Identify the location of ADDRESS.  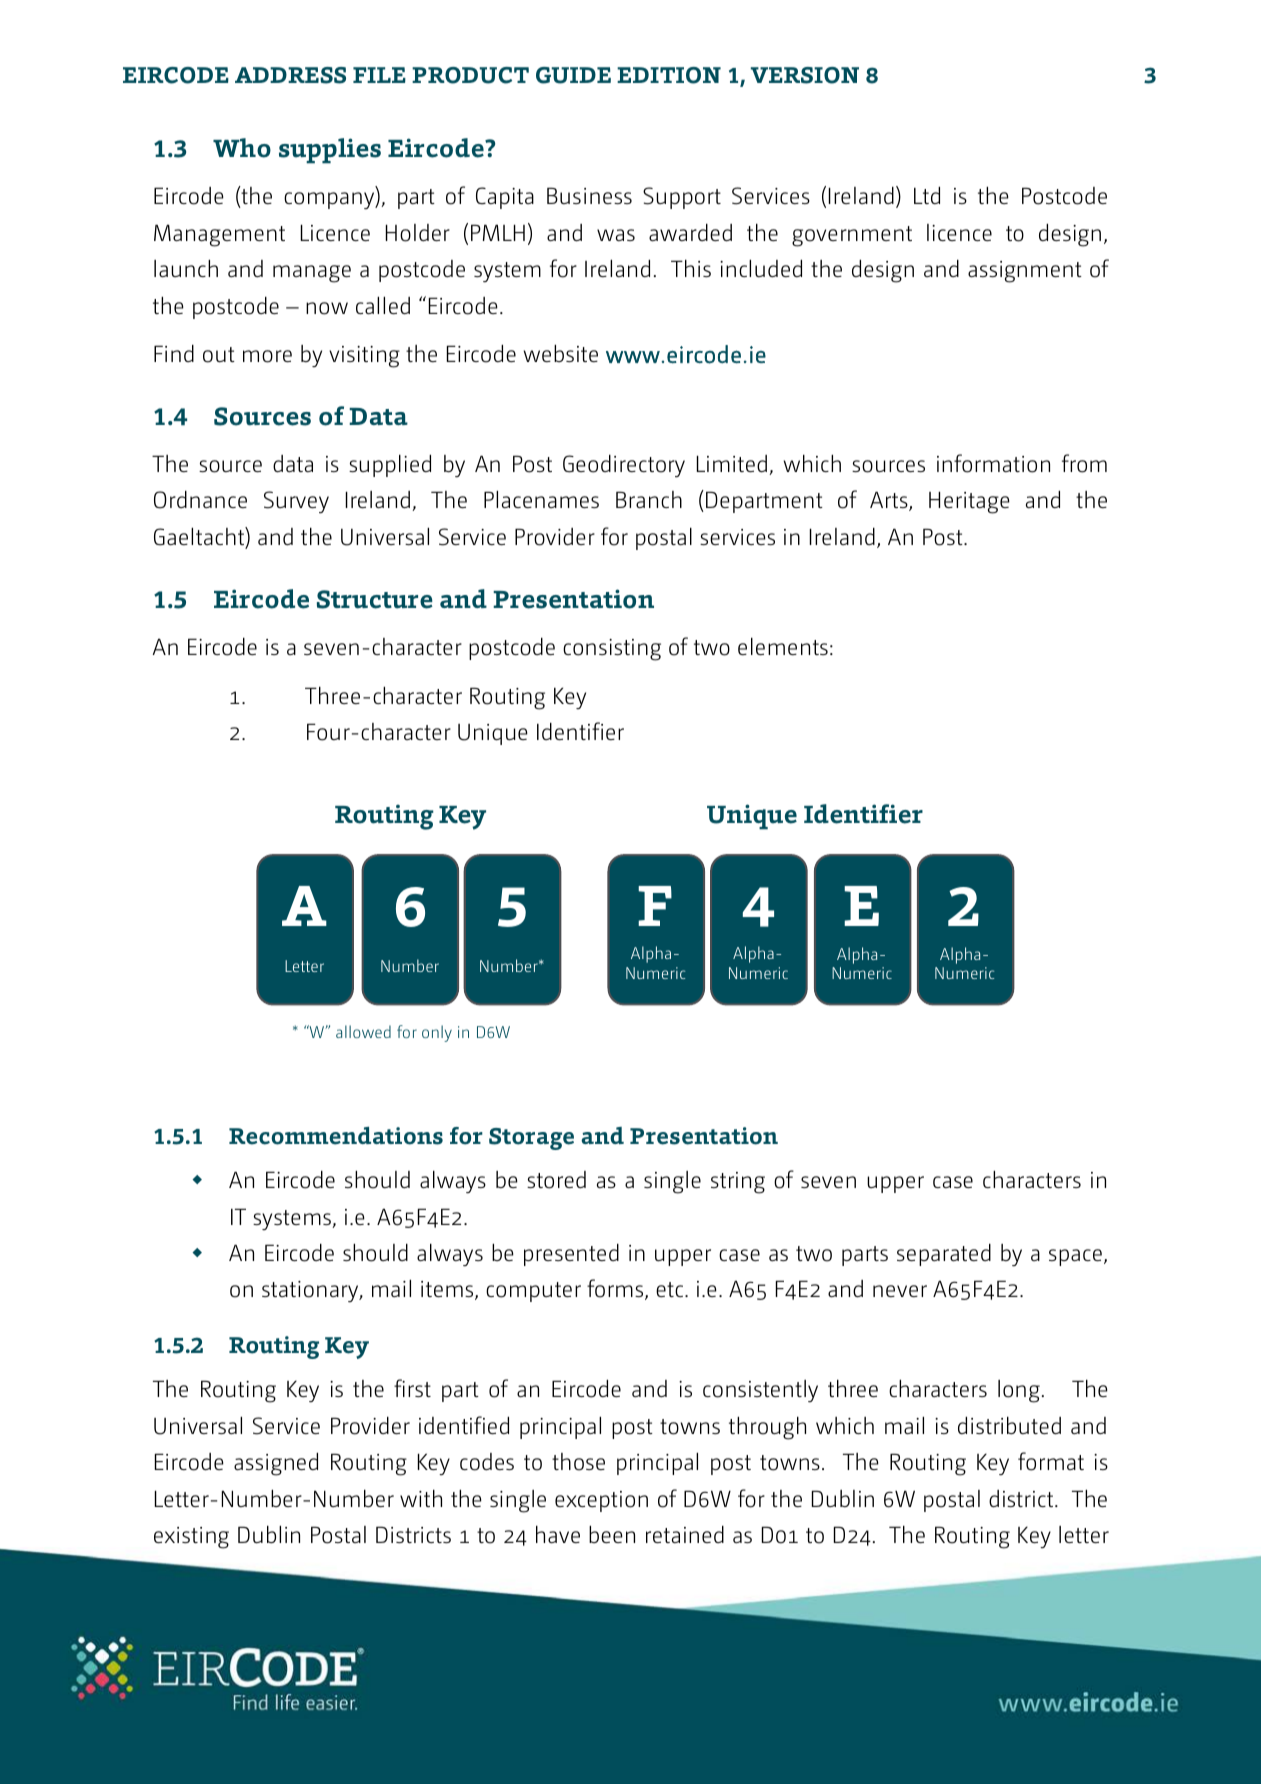
(290, 75).
